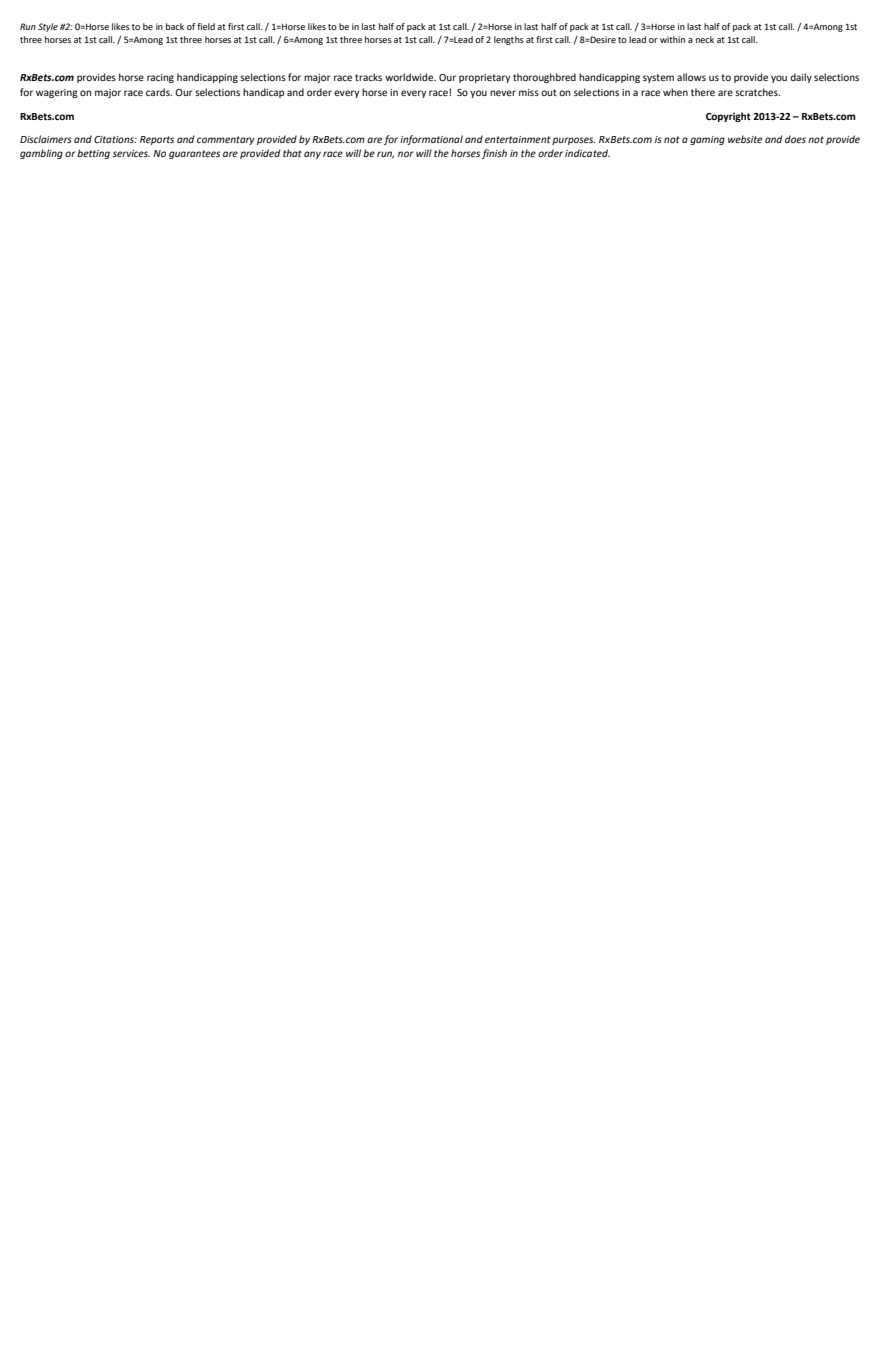 Image resolution: width=887 pixels, height=1372 pixels. I want to click on back, so click(175, 26).
